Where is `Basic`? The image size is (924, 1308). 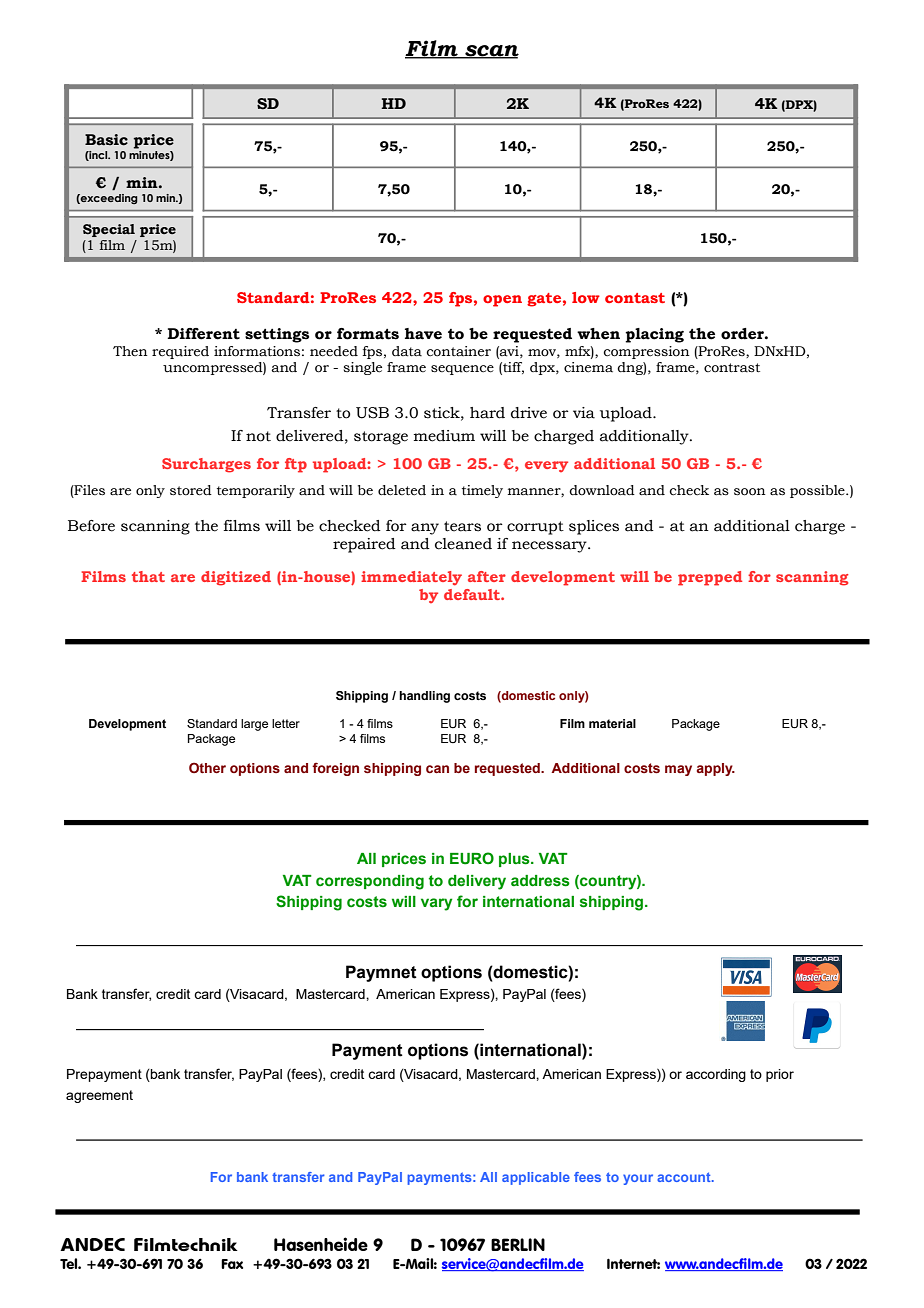
Basic is located at coordinates (106, 140).
